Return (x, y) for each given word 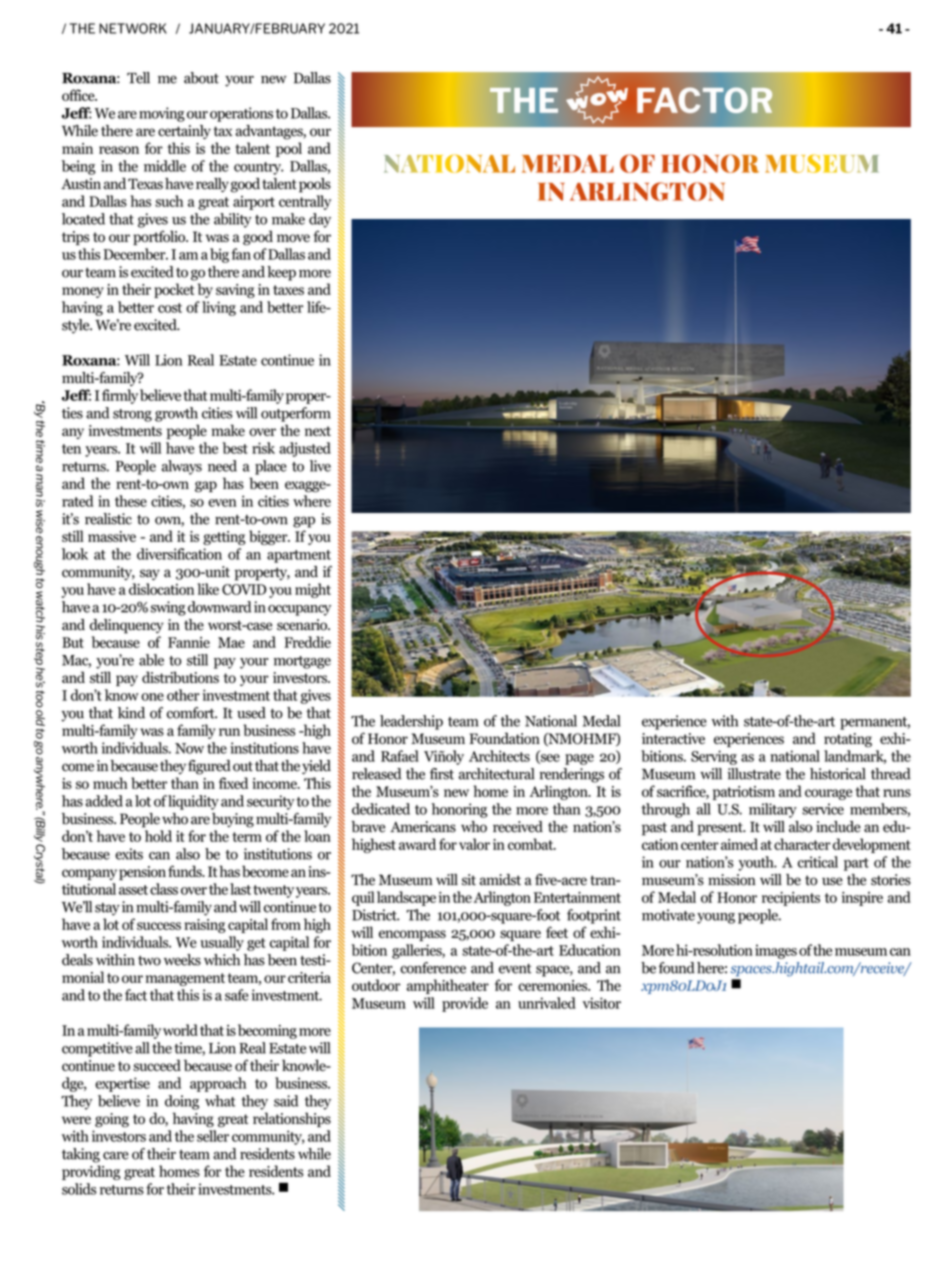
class (164, 889)
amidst (500, 880)
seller (213, 1136)
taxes (288, 290)
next (318, 431)
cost (170, 308)
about (201, 78)
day (320, 220)
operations (241, 114)
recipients (791, 899)
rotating (848, 740)
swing (168, 608)
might (313, 590)
